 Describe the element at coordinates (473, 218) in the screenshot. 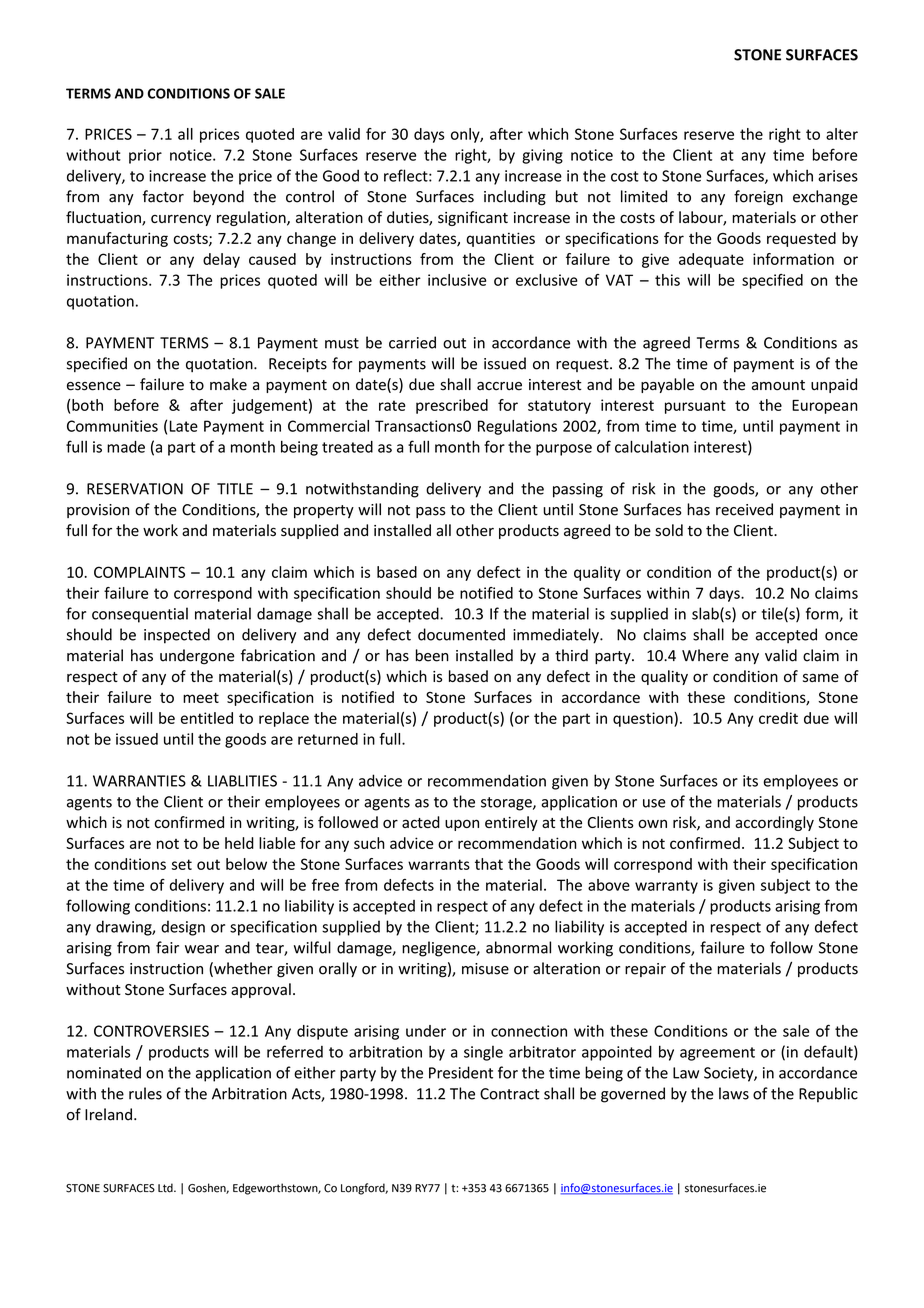

I see `significant` at that location.
